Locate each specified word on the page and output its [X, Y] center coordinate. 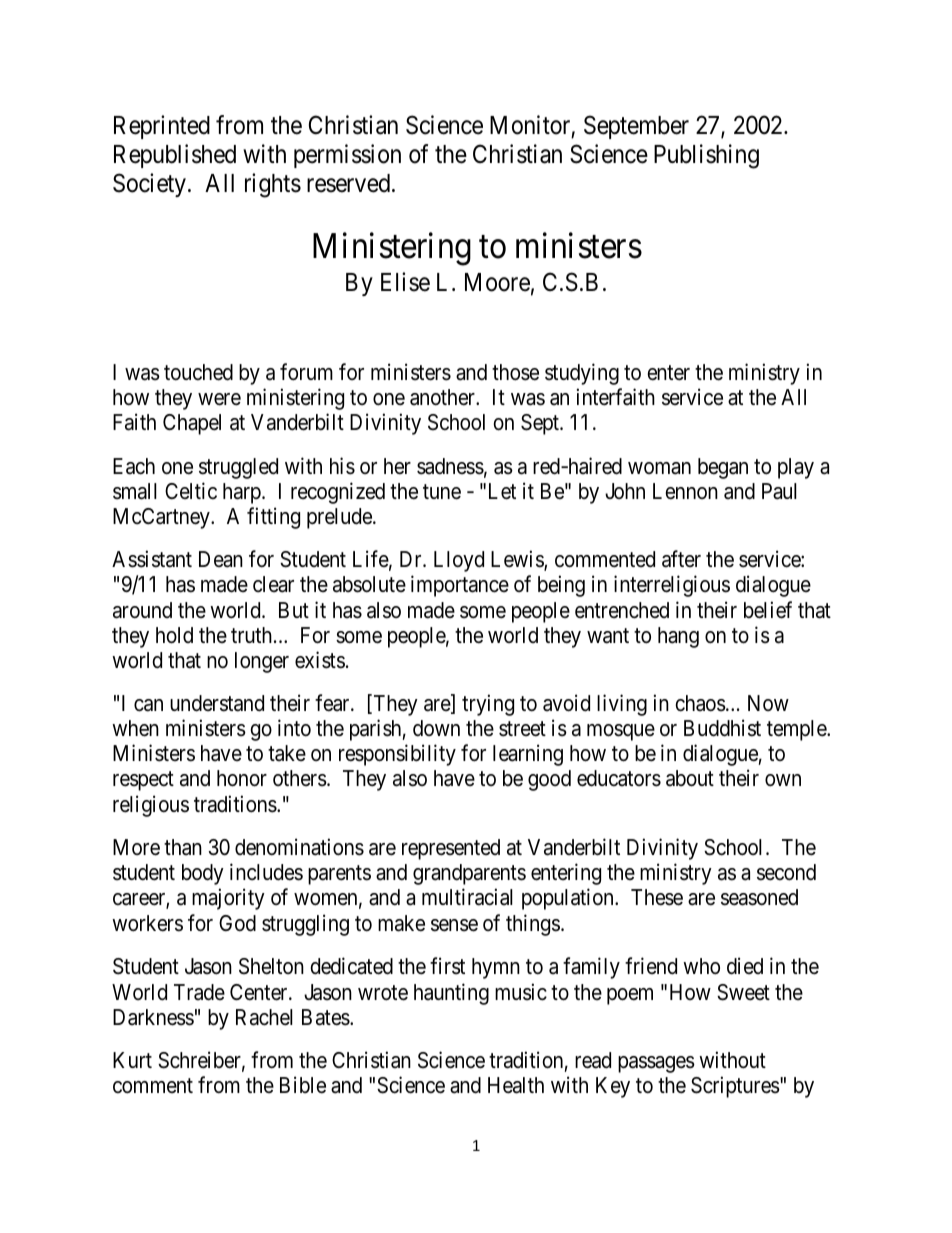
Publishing [706, 156]
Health [516, 1085]
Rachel [264, 1017]
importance [460, 586]
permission [347, 156]
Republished [175, 156]
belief [768, 610]
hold [174, 635]
